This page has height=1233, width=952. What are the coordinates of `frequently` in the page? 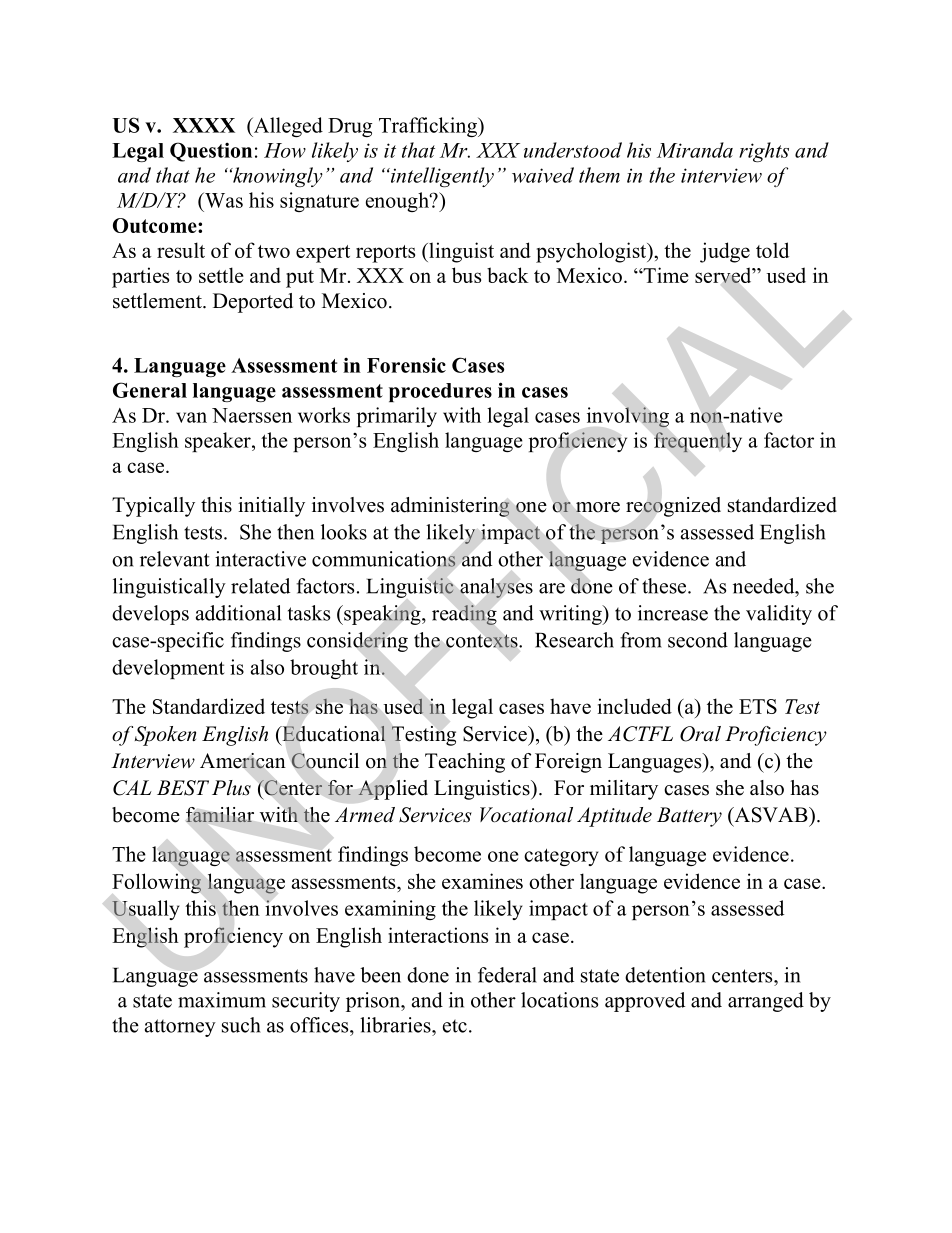 It's located at (698, 442).
